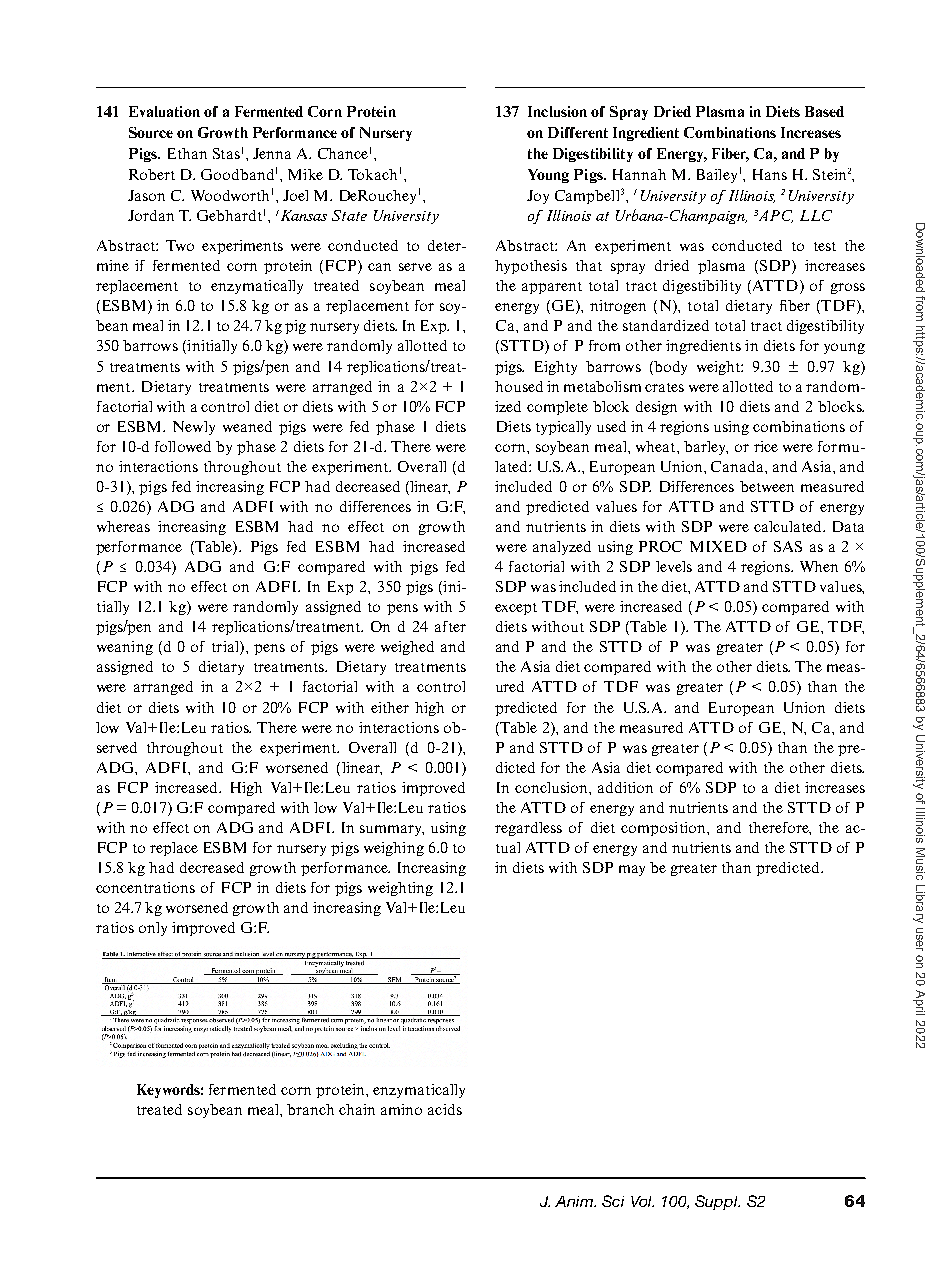 This screenshot has width=952, height=1271. I want to click on typically, so click(563, 428).
